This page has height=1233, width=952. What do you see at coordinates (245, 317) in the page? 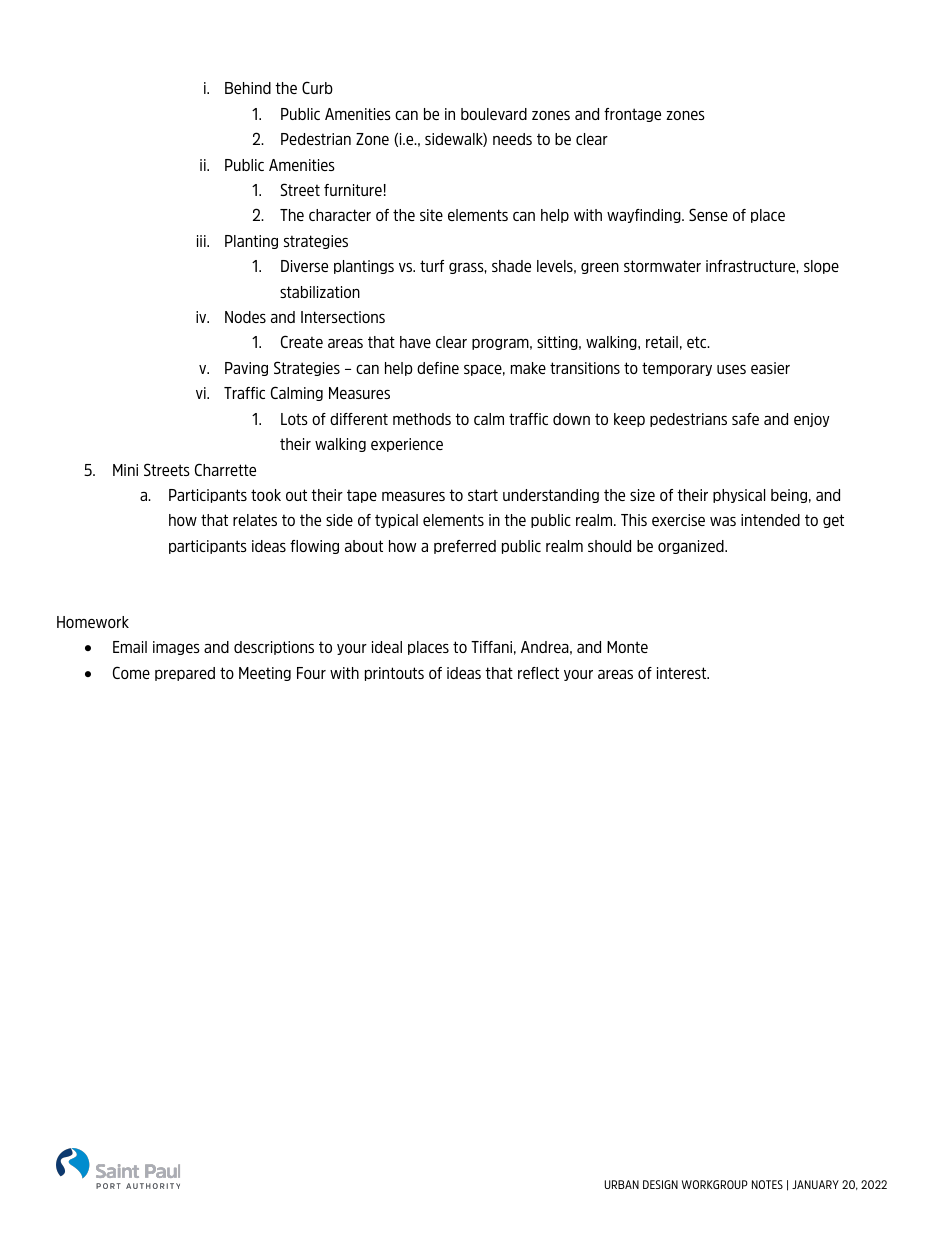
I see `Nodes` at bounding box center [245, 317].
